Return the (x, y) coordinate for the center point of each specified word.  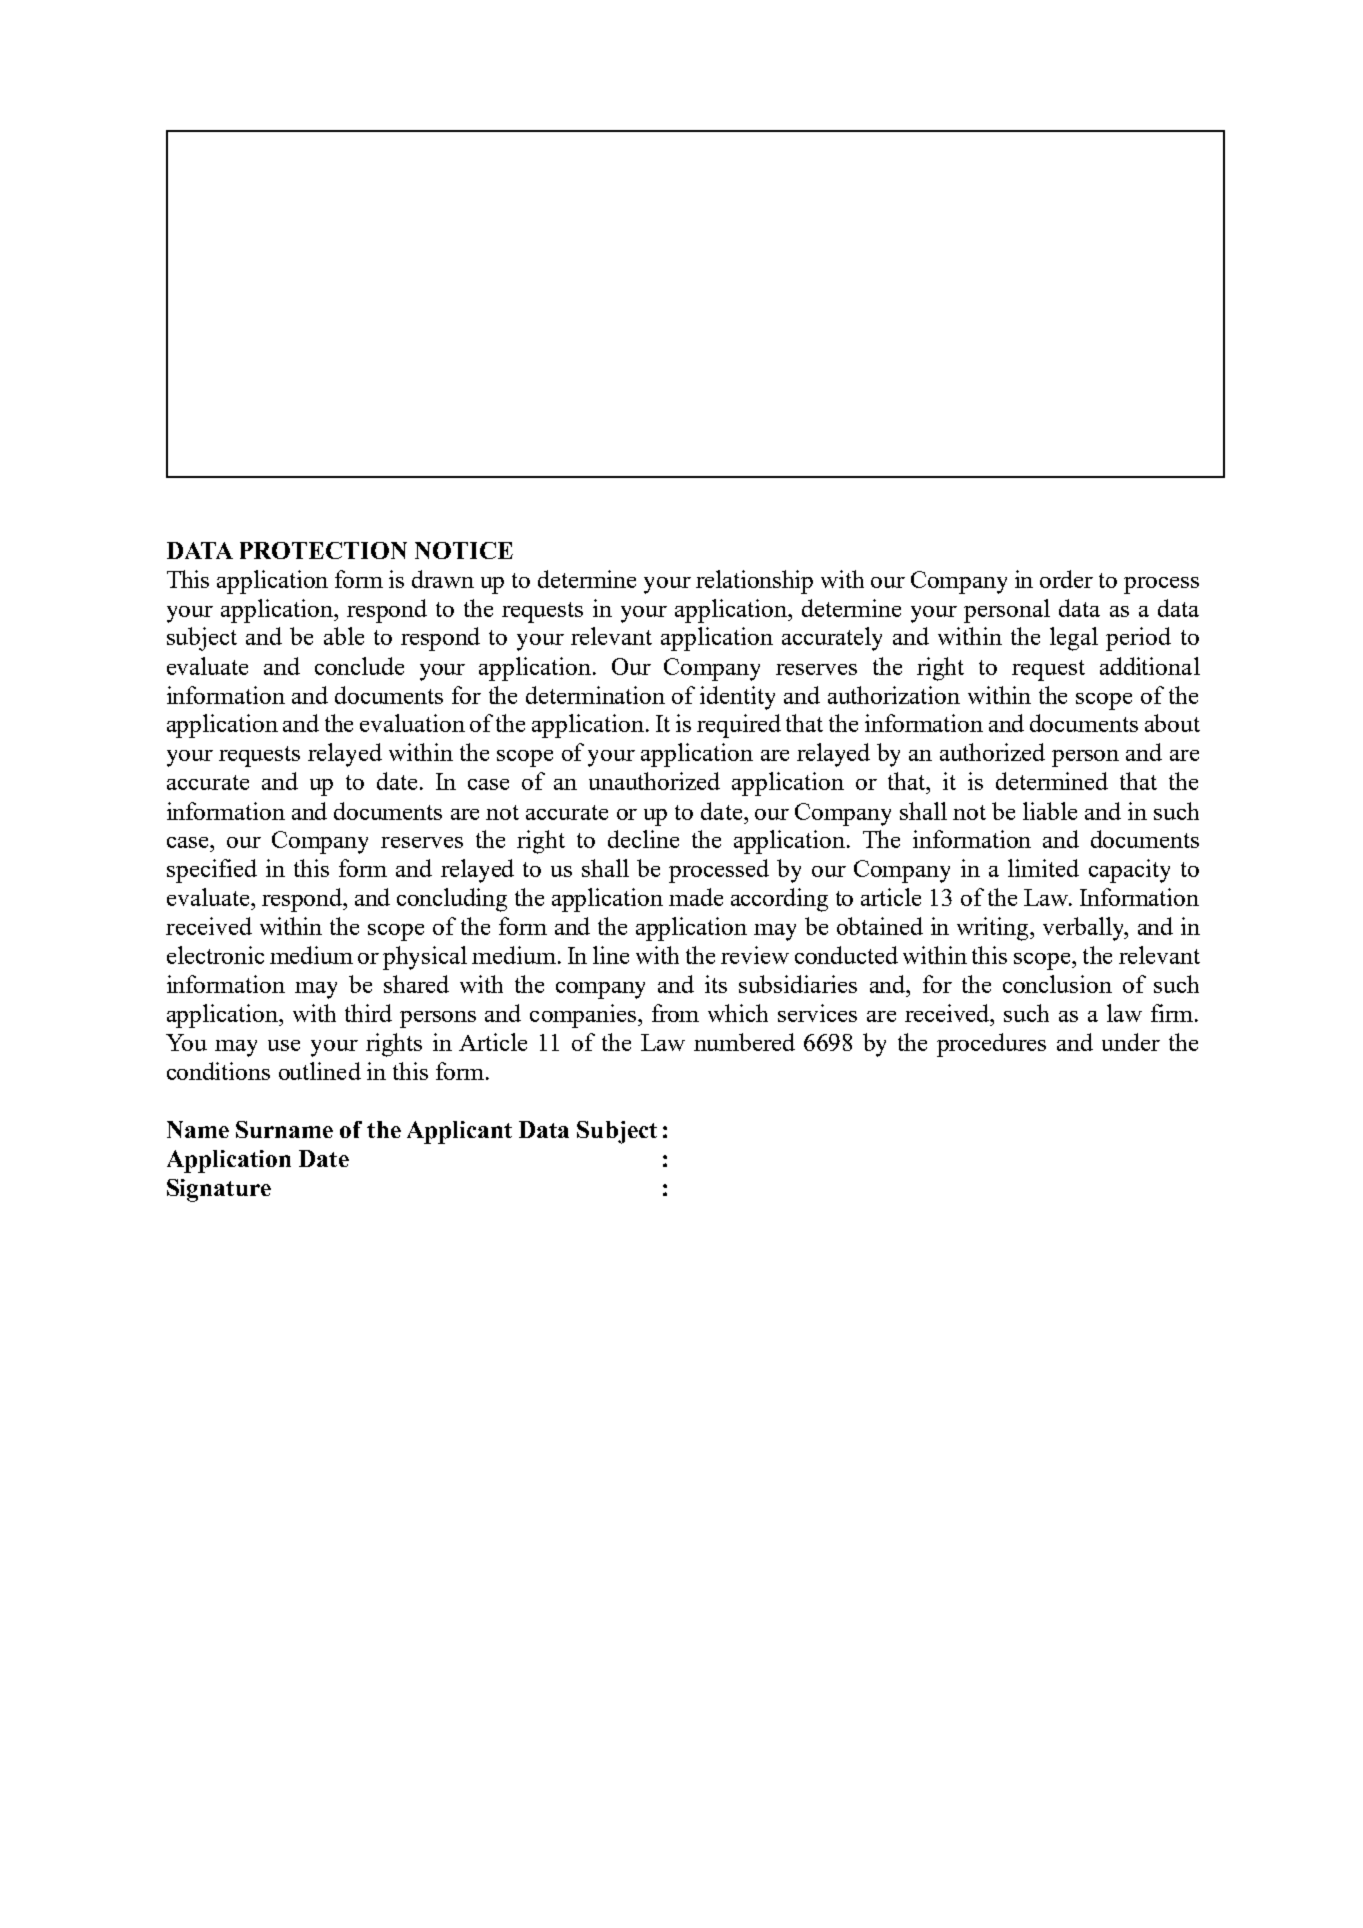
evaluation (412, 723)
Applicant (459, 1132)
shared (416, 984)
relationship (754, 582)
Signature (219, 1190)
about (1172, 723)
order (1066, 579)
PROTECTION (323, 550)
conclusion (1057, 984)
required (739, 726)
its (716, 984)
